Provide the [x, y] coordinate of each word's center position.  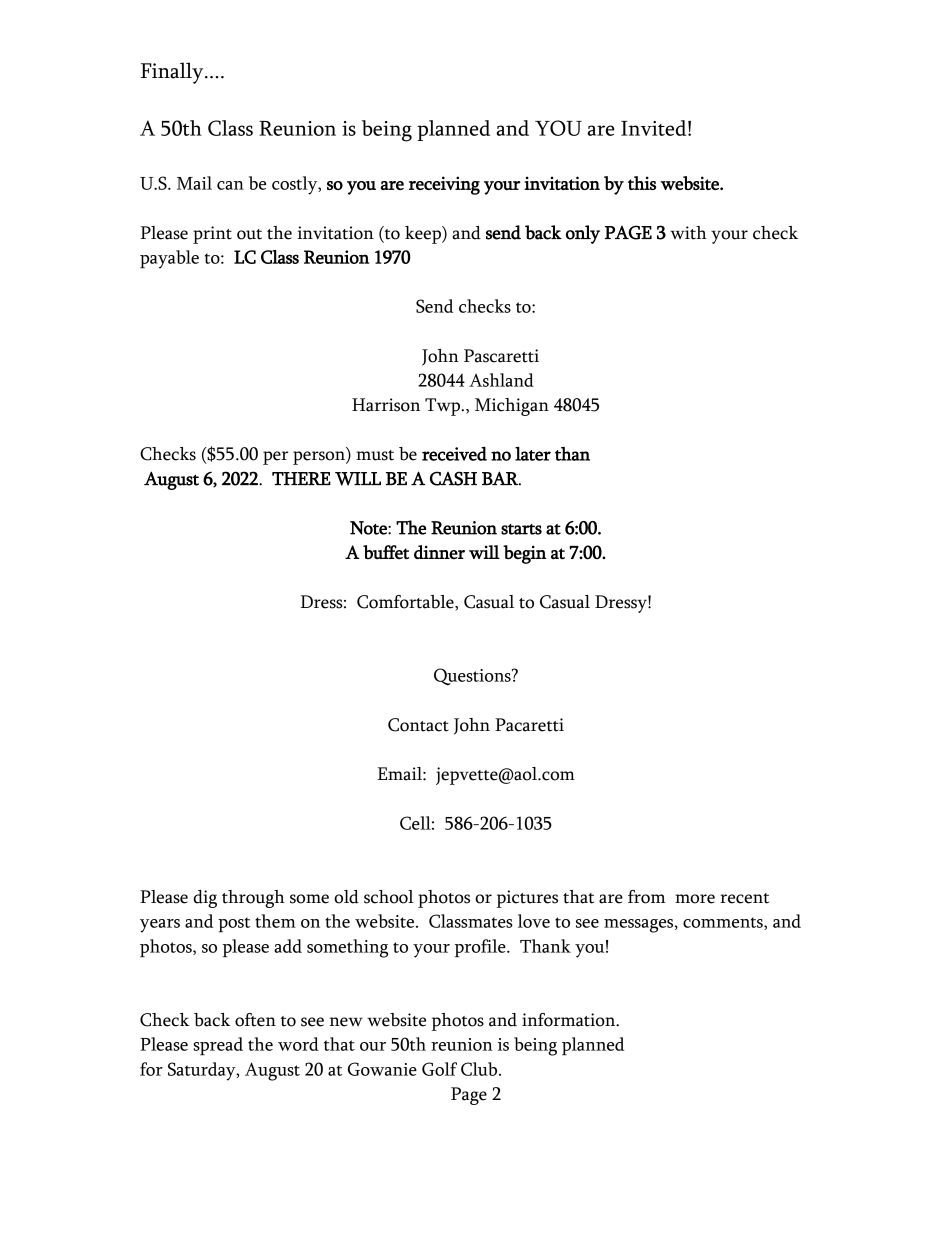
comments [724, 923]
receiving [444, 185]
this [642, 183]
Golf [439, 1069]
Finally [173, 73]
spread [218, 1046]
